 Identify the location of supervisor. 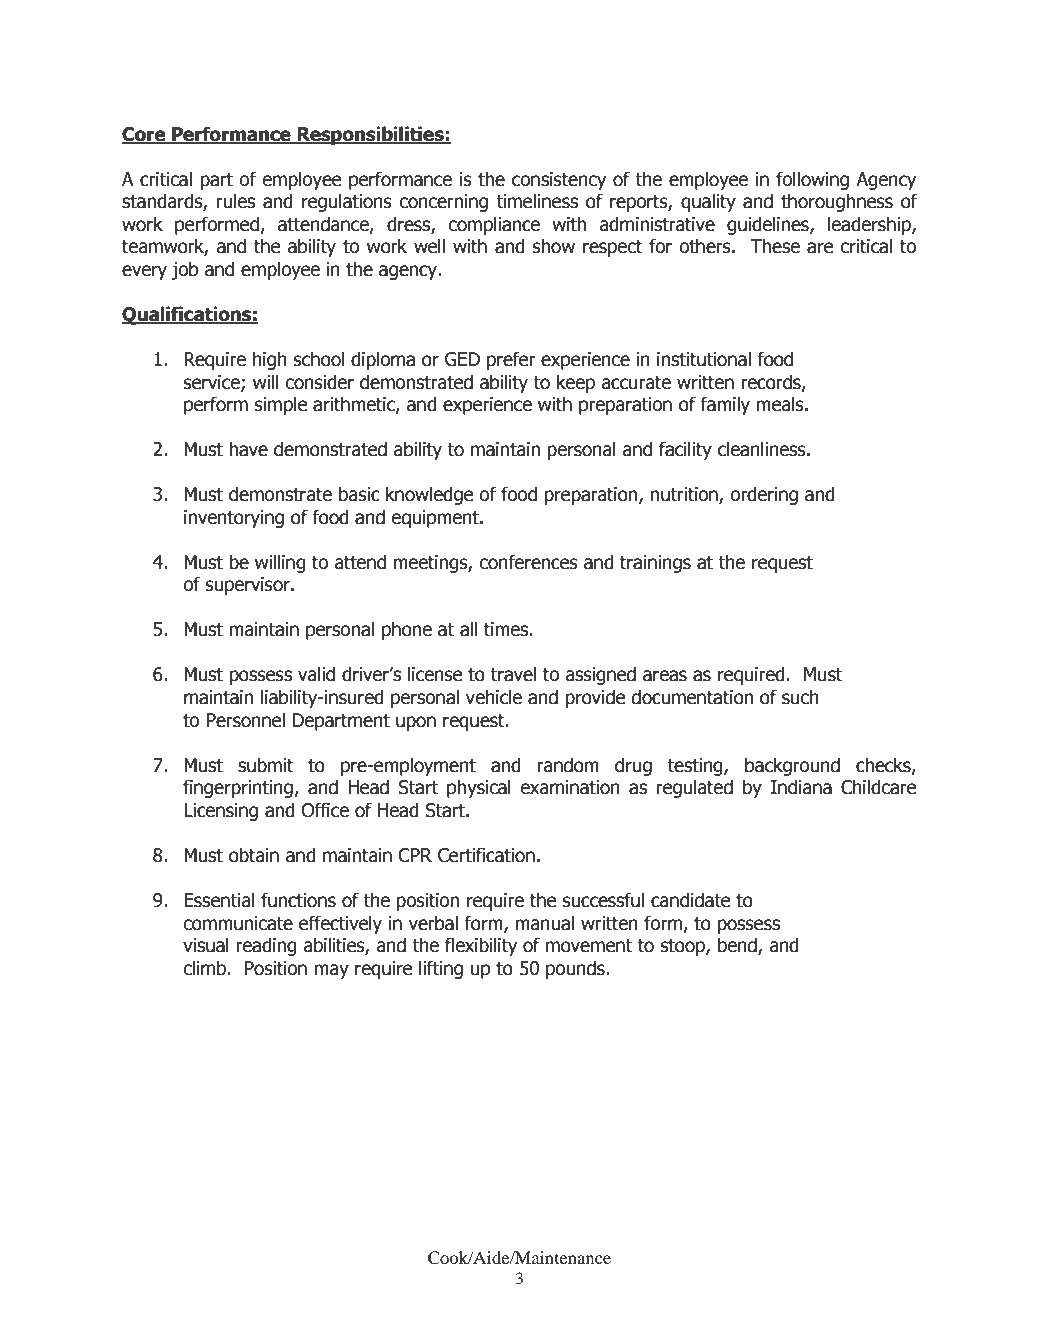
(249, 586).
